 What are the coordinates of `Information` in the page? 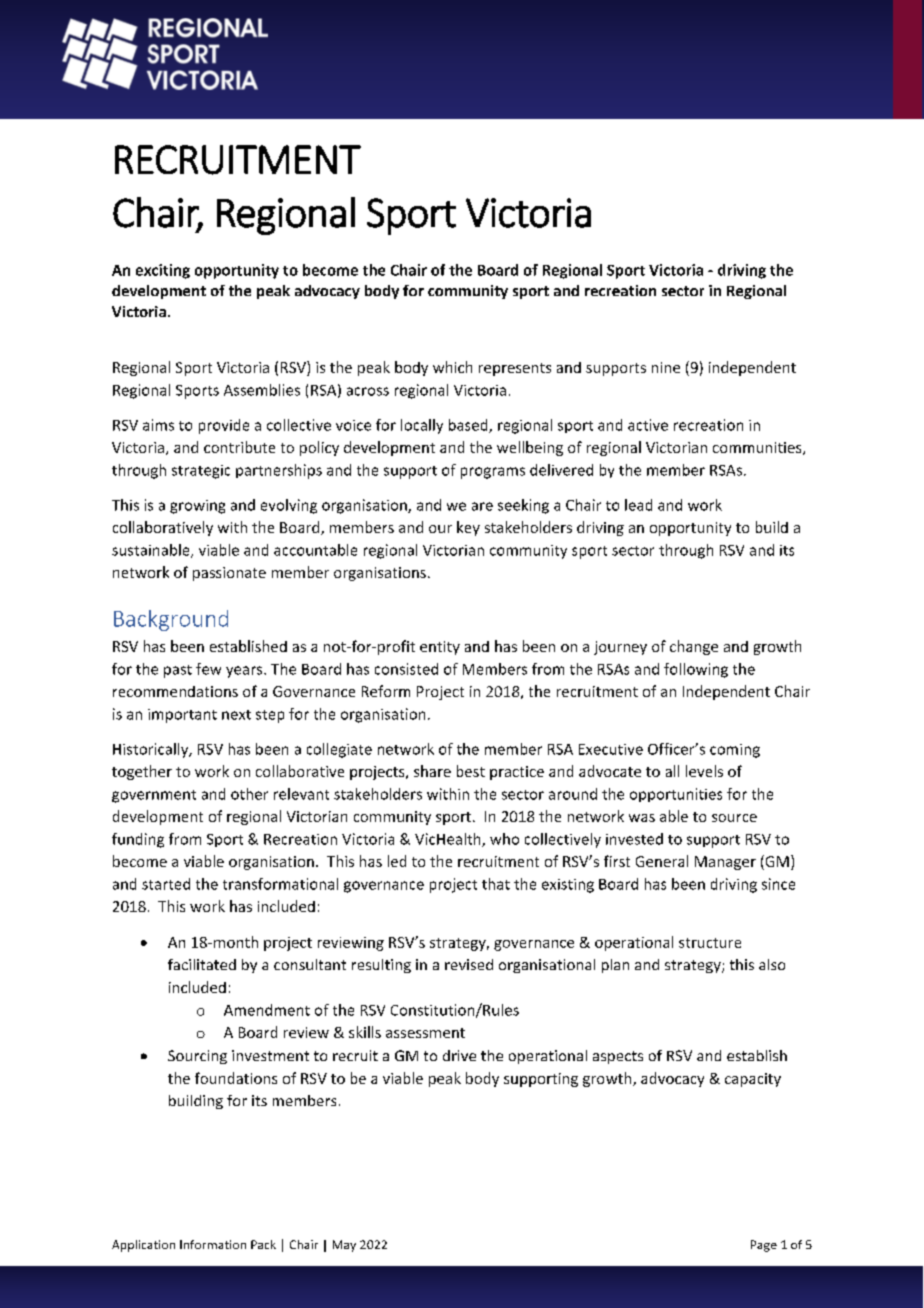 It's located at (213, 1244).
